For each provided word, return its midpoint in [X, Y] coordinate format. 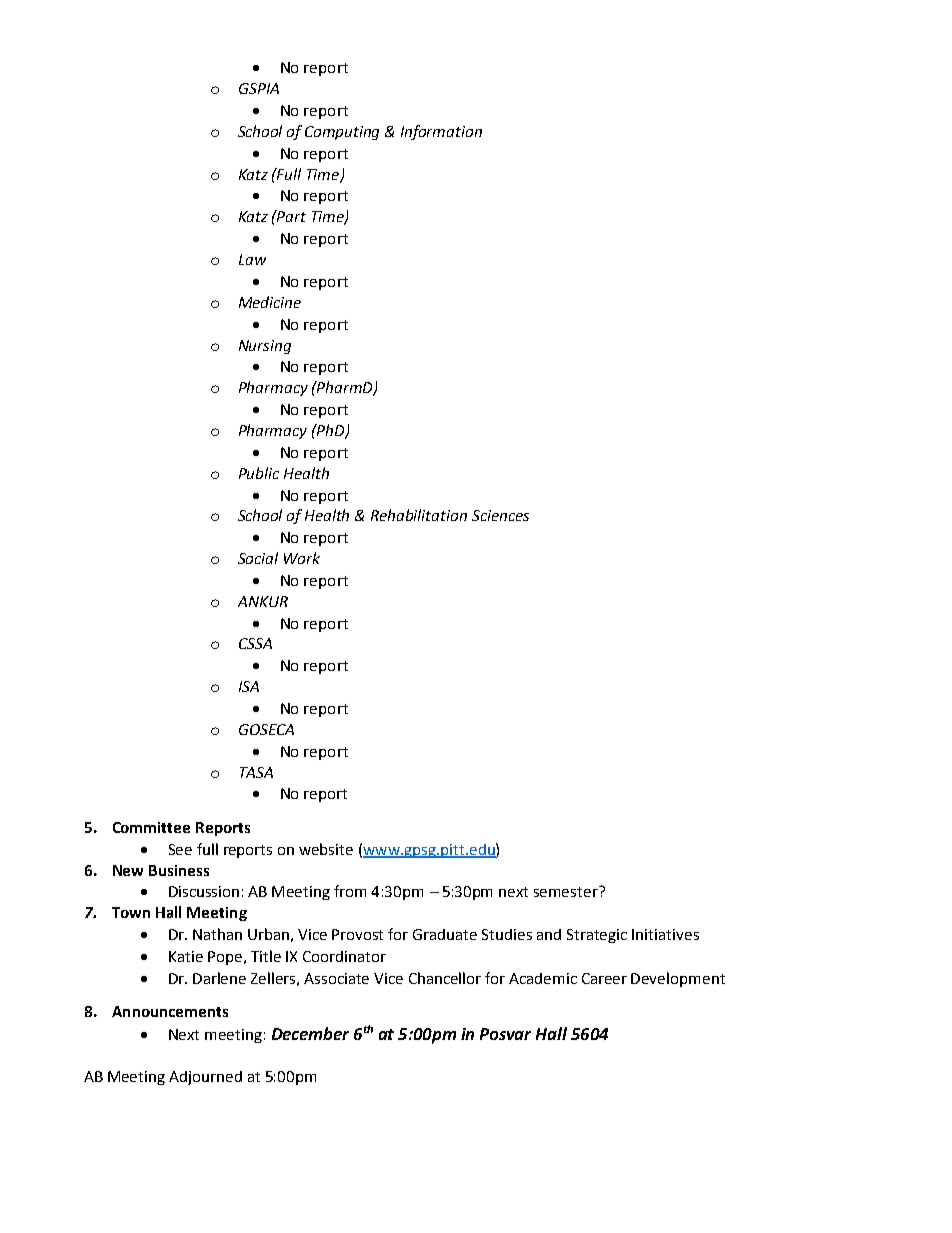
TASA [256, 772]
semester [567, 891]
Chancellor [445, 978]
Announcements [170, 1011]
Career [604, 978]
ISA [249, 686]
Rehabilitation [419, 515]
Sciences [500, 515]
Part [291, 216]
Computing [342, 133]
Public [259, 473]
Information [441, 132]
